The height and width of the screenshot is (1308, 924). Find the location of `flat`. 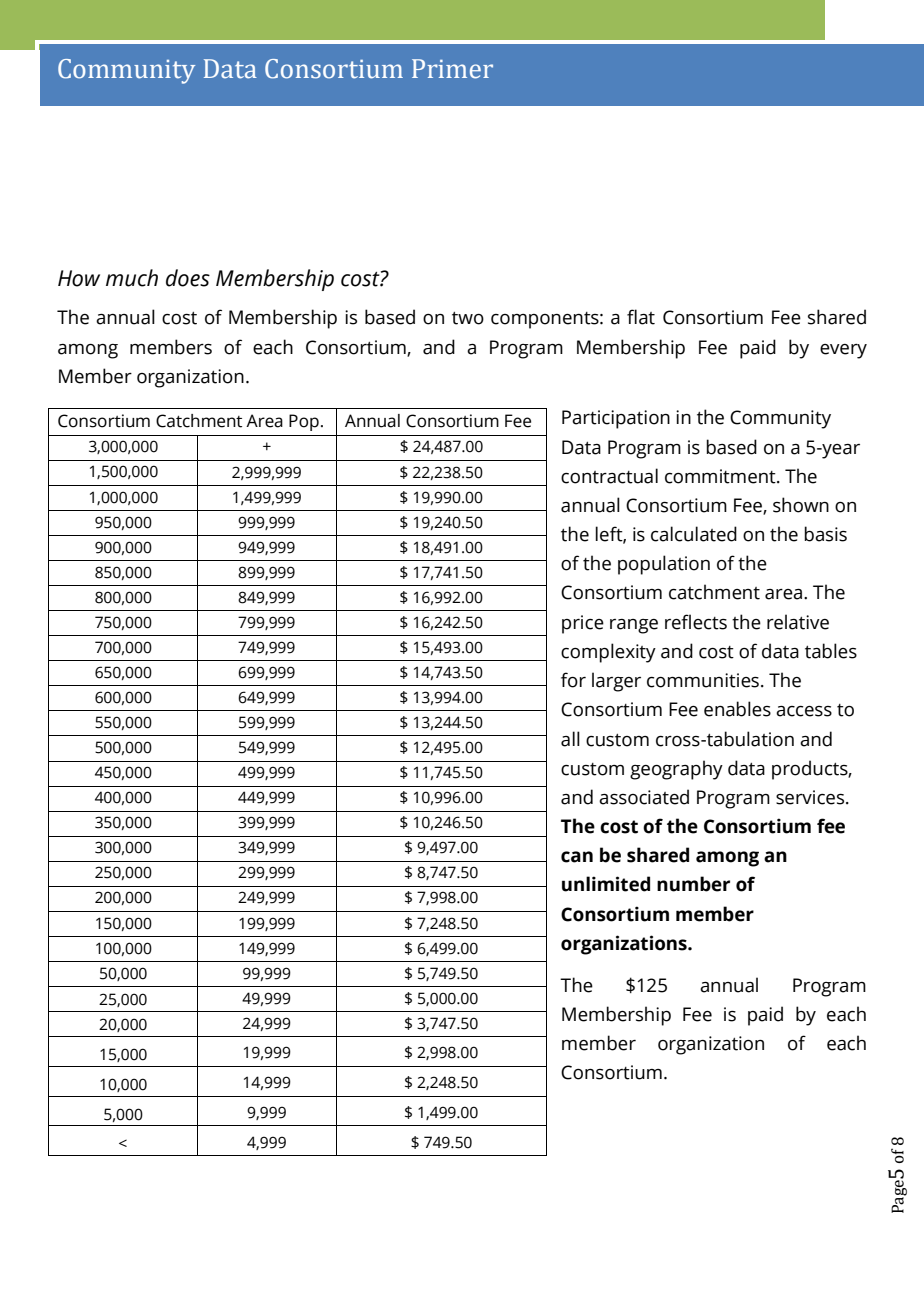

flat is located at coordinates (641, 317).
